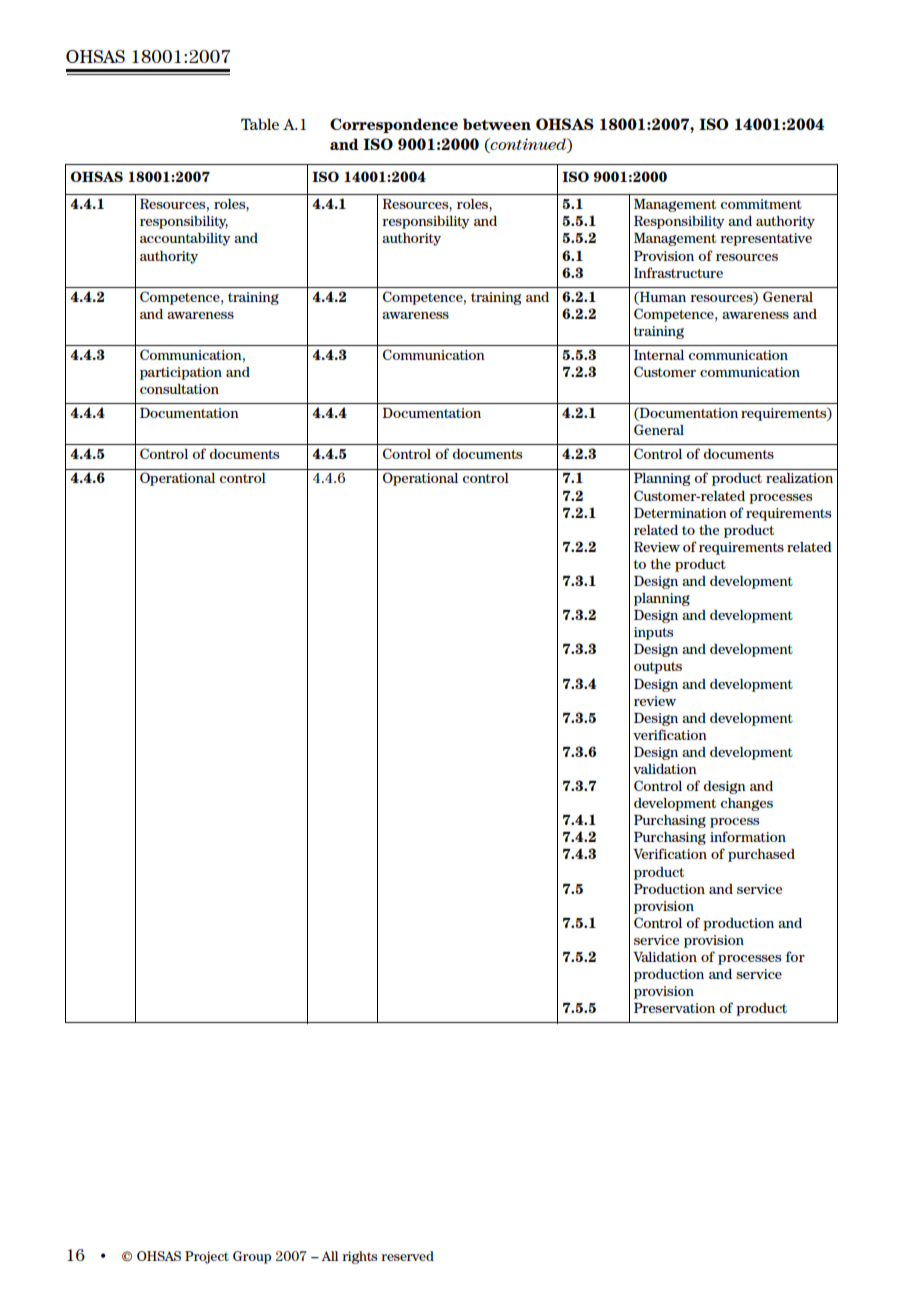 This image has width=924, height=1308. What do you see at coordinates (252, 1257) in the image?
I see `Group` at bounding box center [252, 1257].
